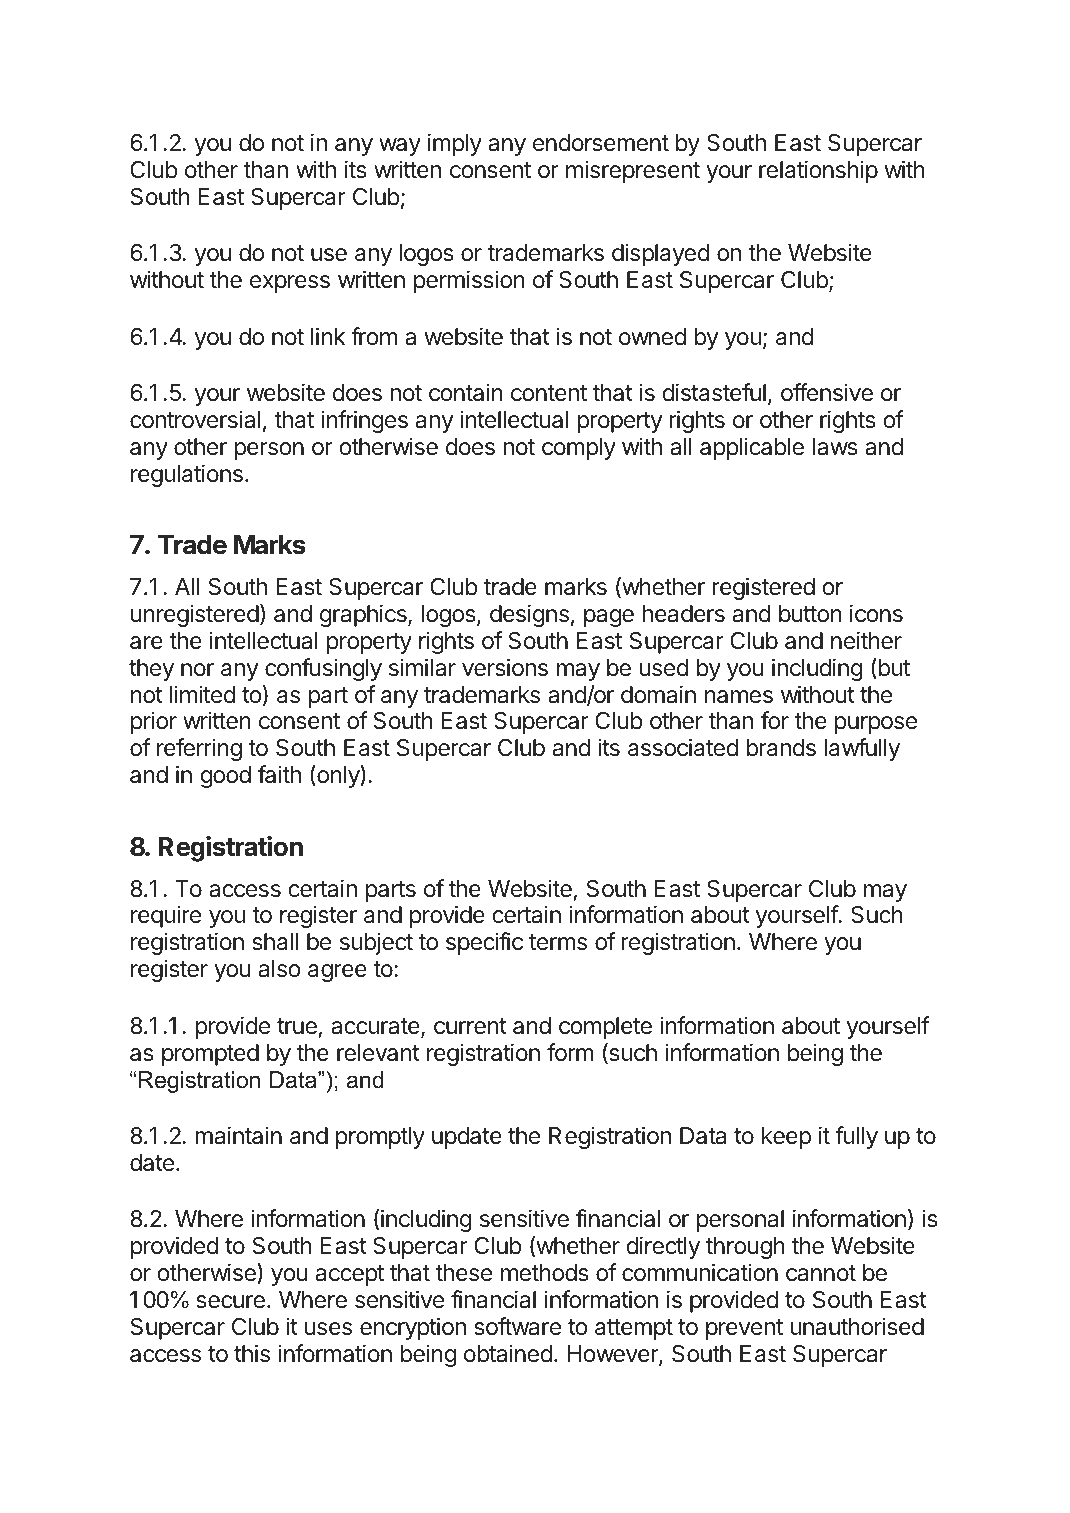 The width and height of the document is (1070, 1513). I want to click on applicable, so click(752, 448).
